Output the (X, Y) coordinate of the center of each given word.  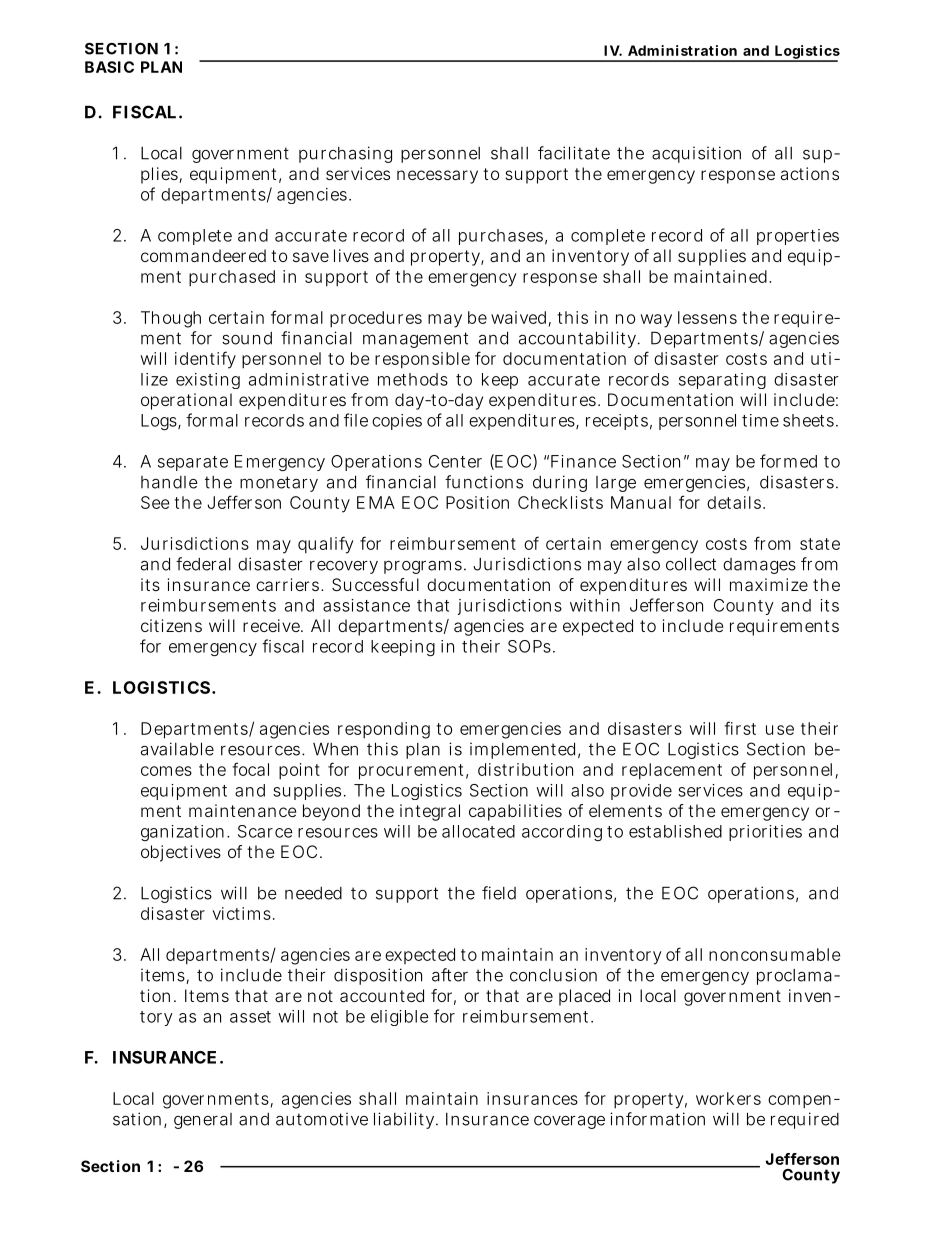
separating (722, 381)
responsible (422, 360)
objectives (181, 853)
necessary (437, 177)
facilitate (574, 153)
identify (205, 360)
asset (250, 1017)
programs (423, 567)
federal (203, 564)
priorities (765, 833)
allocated (478, 831)
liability (406, 1120)
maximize (769, 584)
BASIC (109, 67)
